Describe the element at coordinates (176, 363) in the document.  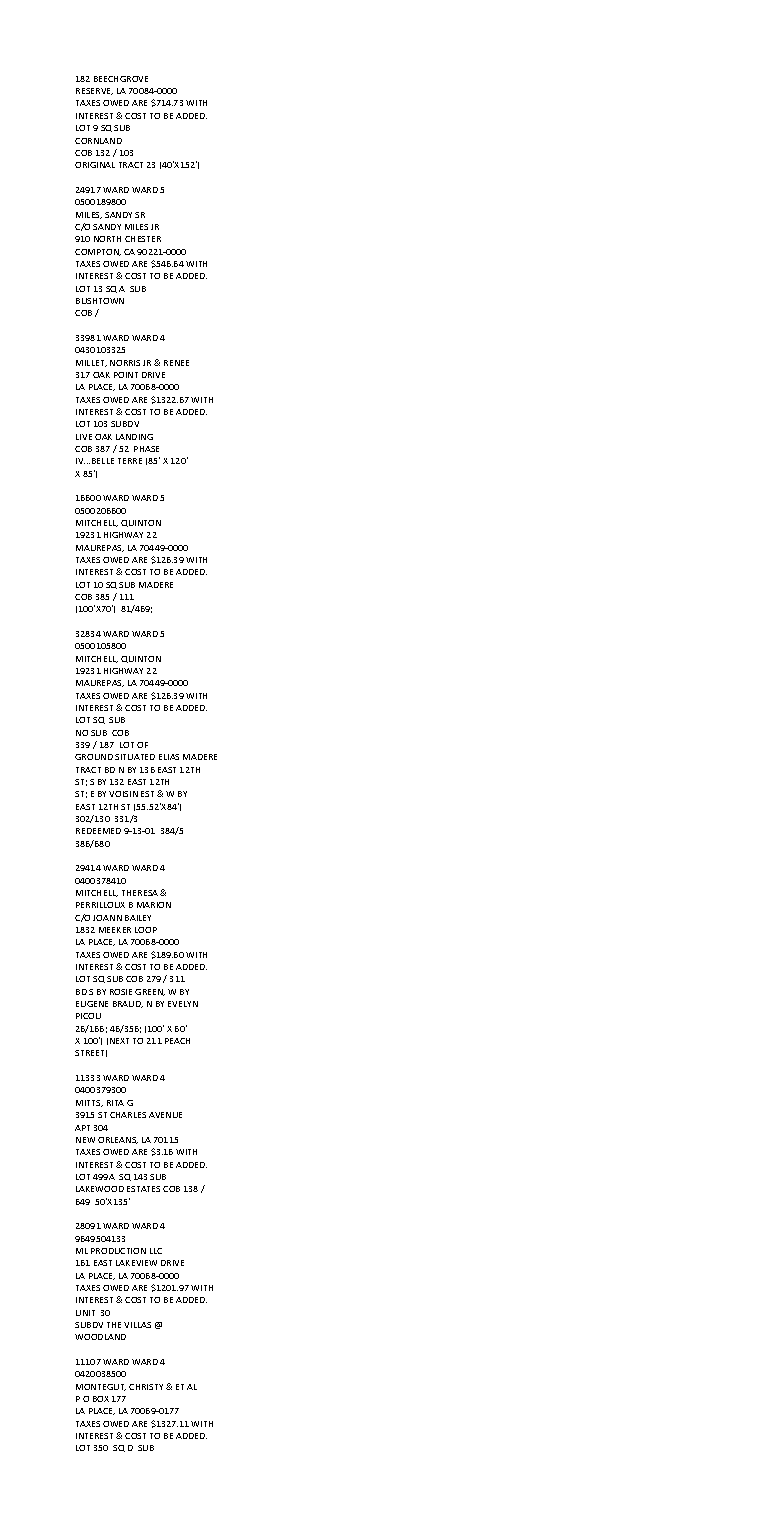
I see `RENEE` at that location.
